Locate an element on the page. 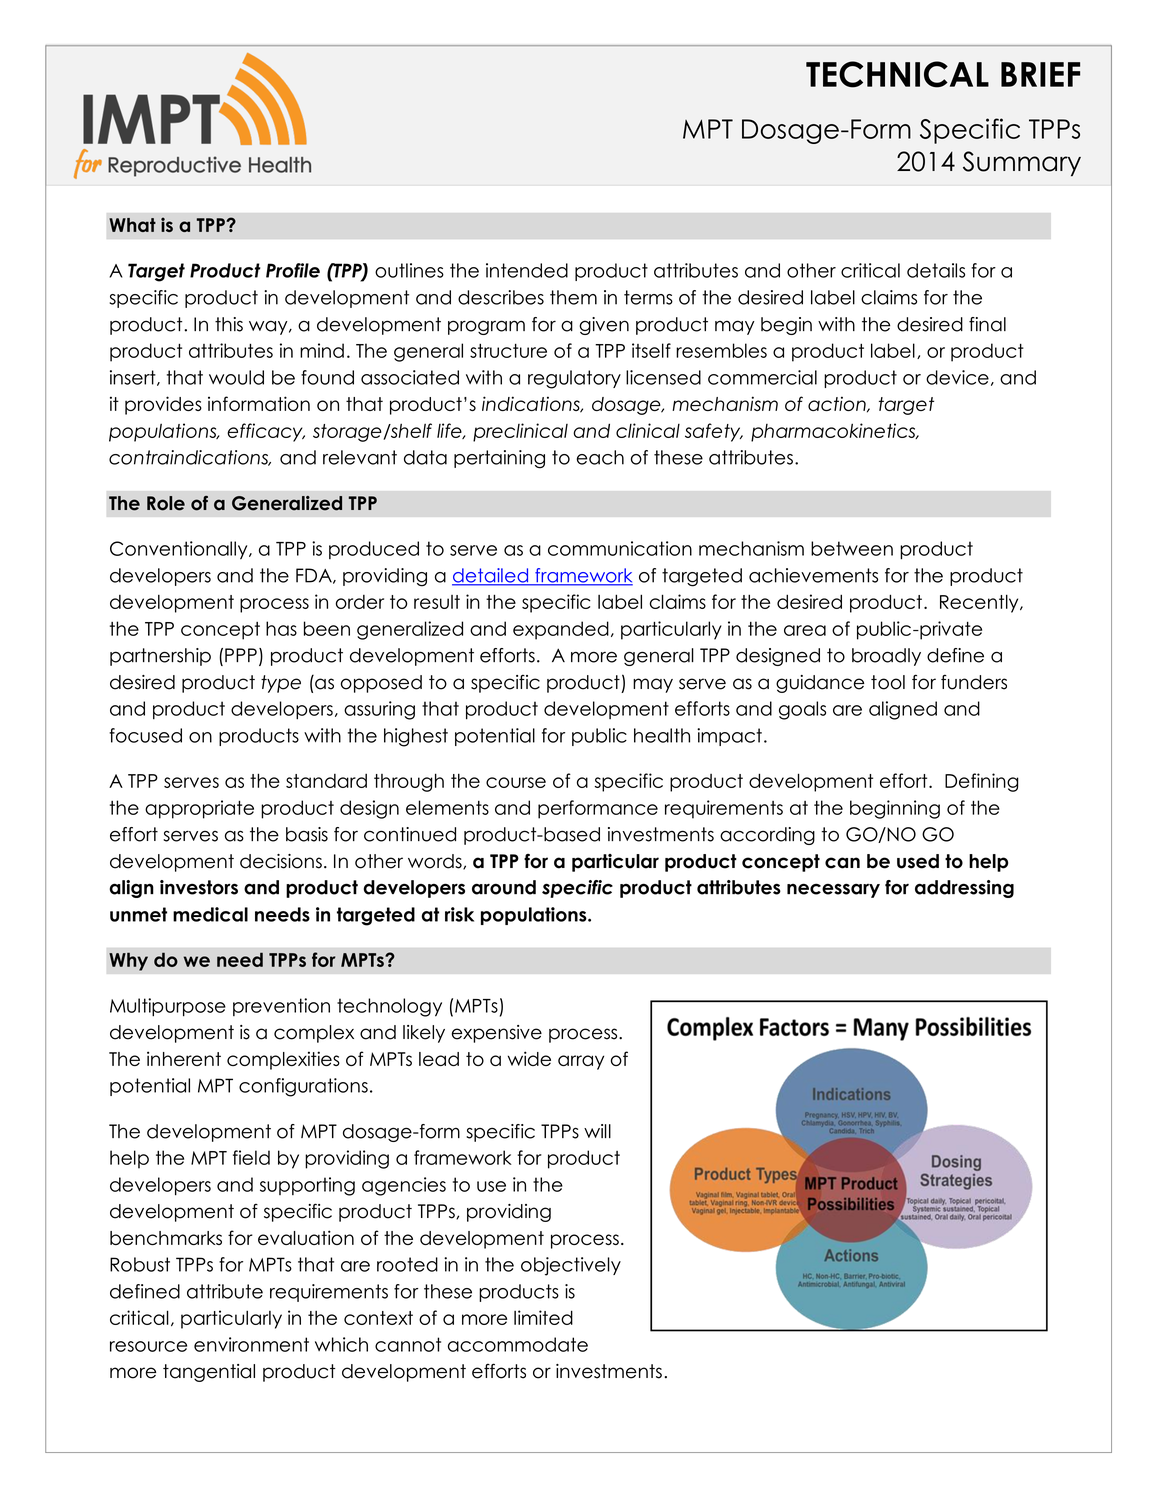  TECHNICAL is located at coordinates (897, 74).
